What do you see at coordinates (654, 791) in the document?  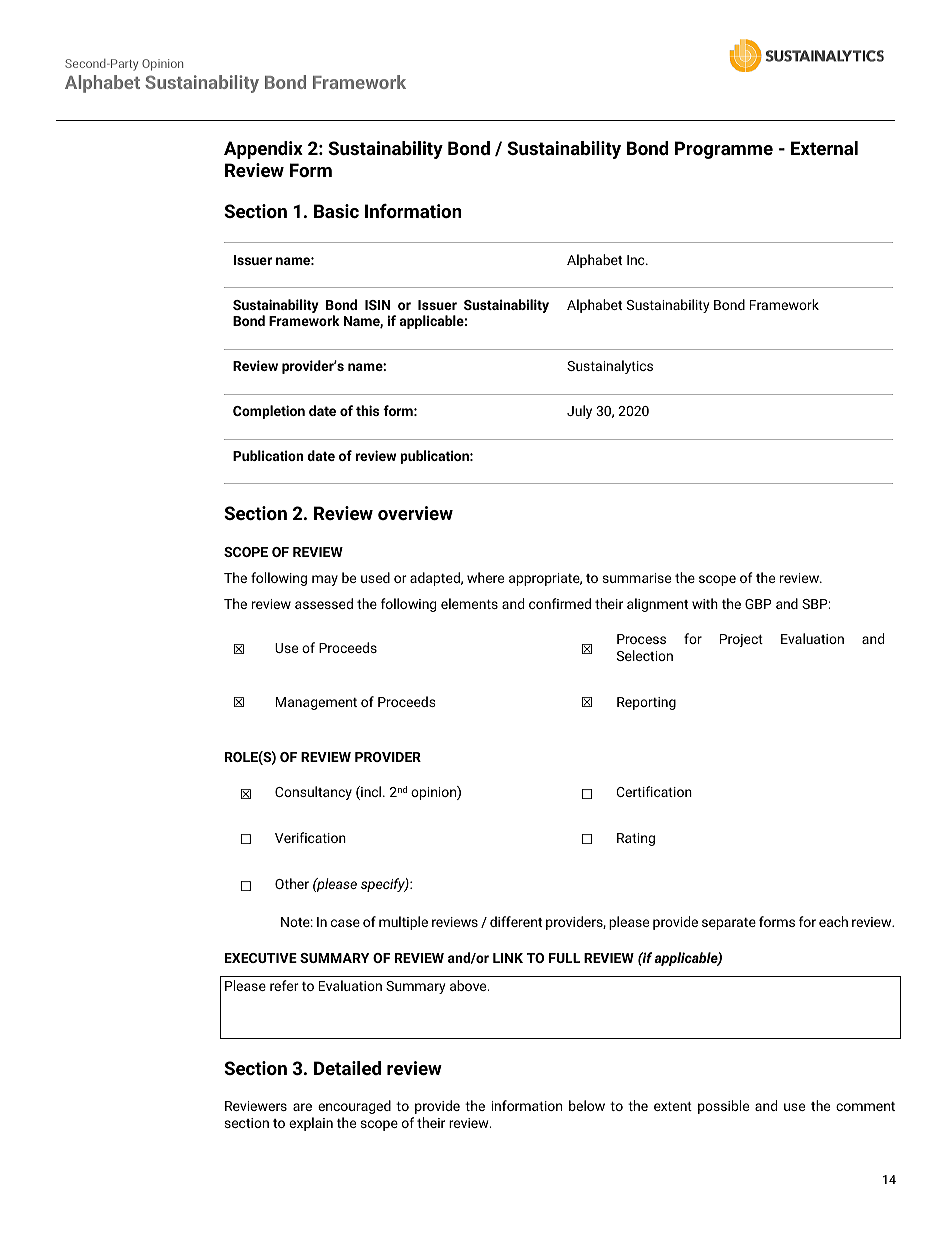 I see `Certification` at bounding box center [654, 791].
